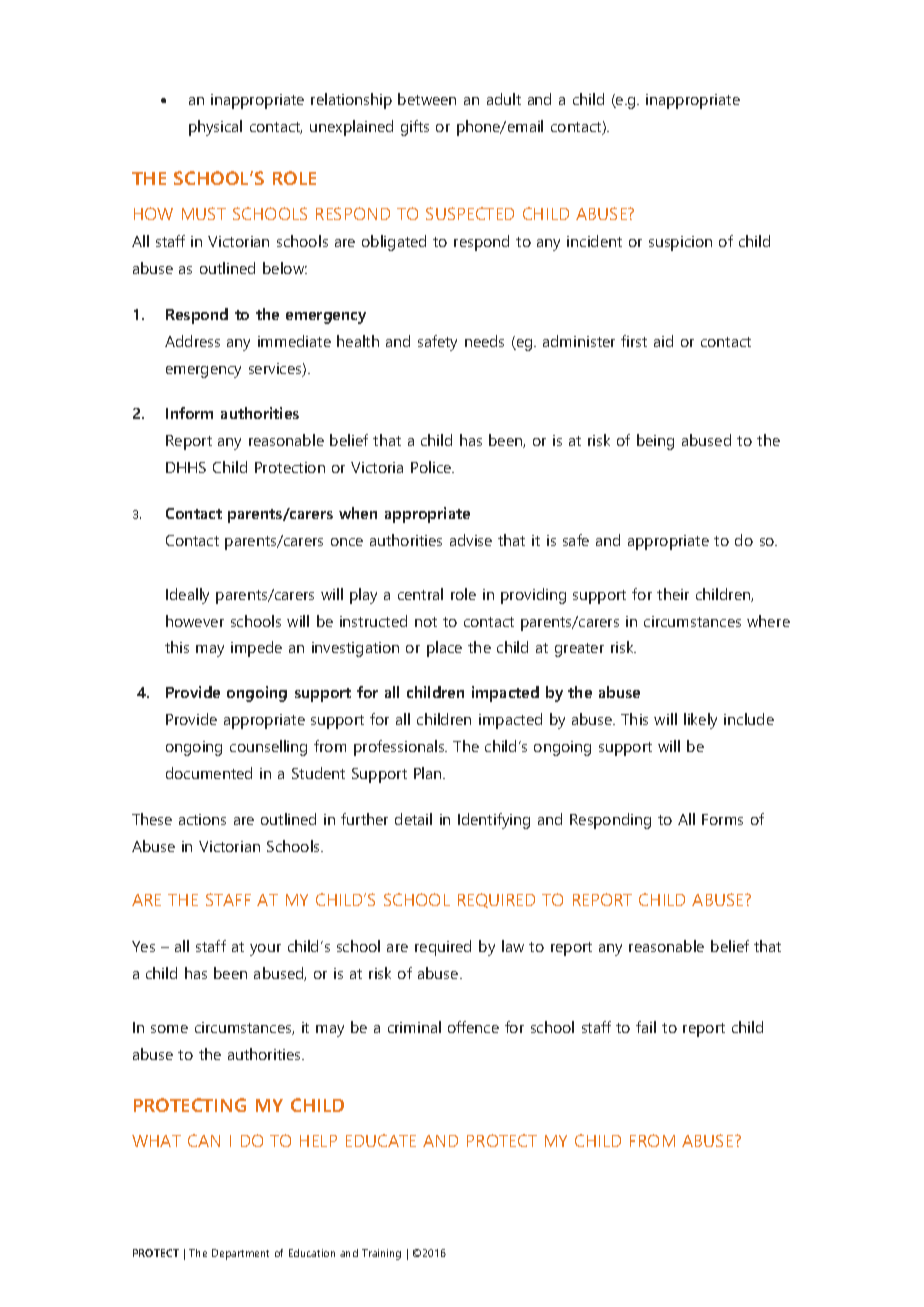 Image resolution: width=924 pixels, height=1307 pixels. What do you see at coordinates (415, 128) in the document?
I see `gifts` at bounding box center [415, 128].
